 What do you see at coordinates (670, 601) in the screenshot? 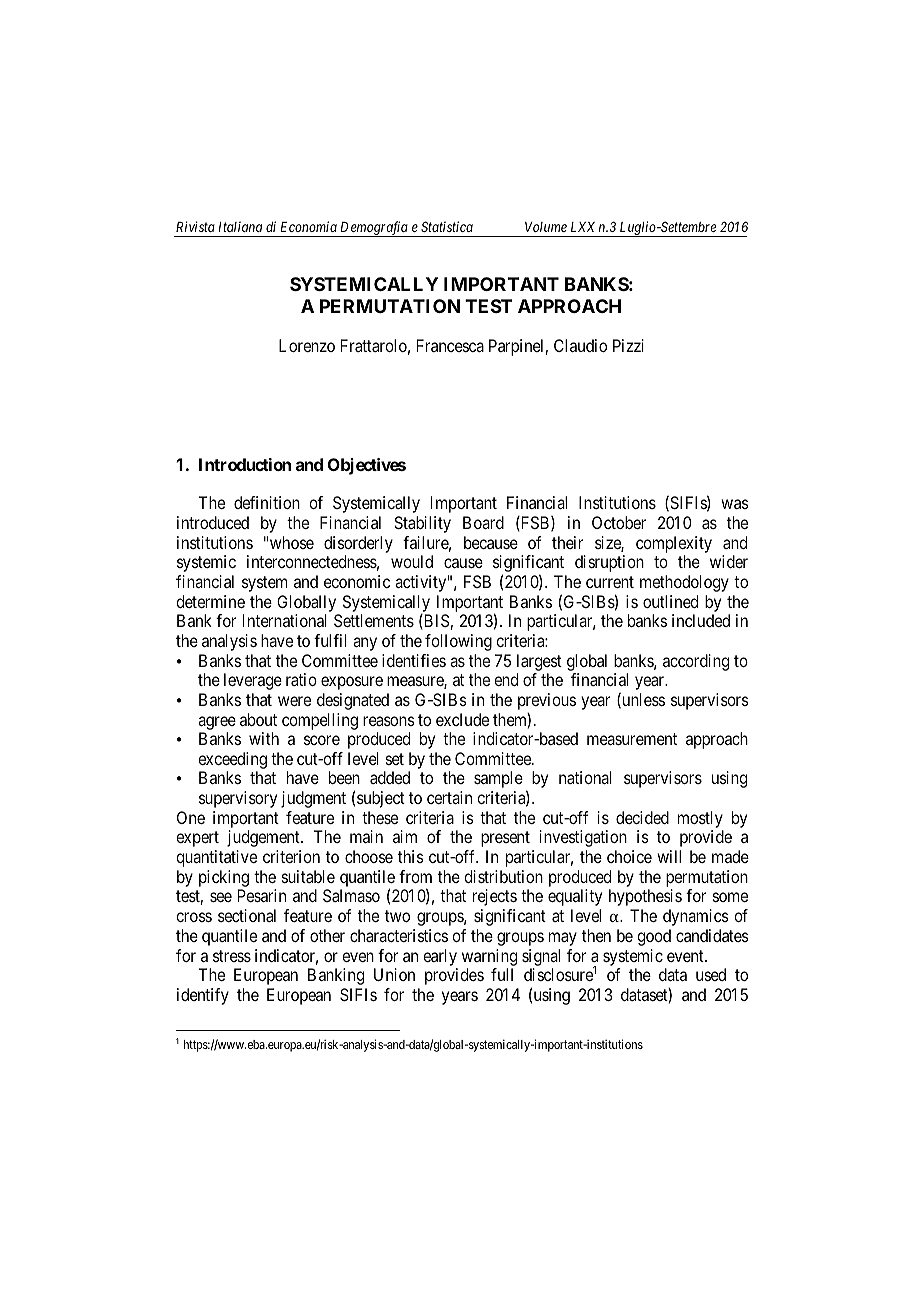
I see `outlined` at bounding box center [670, 601].
